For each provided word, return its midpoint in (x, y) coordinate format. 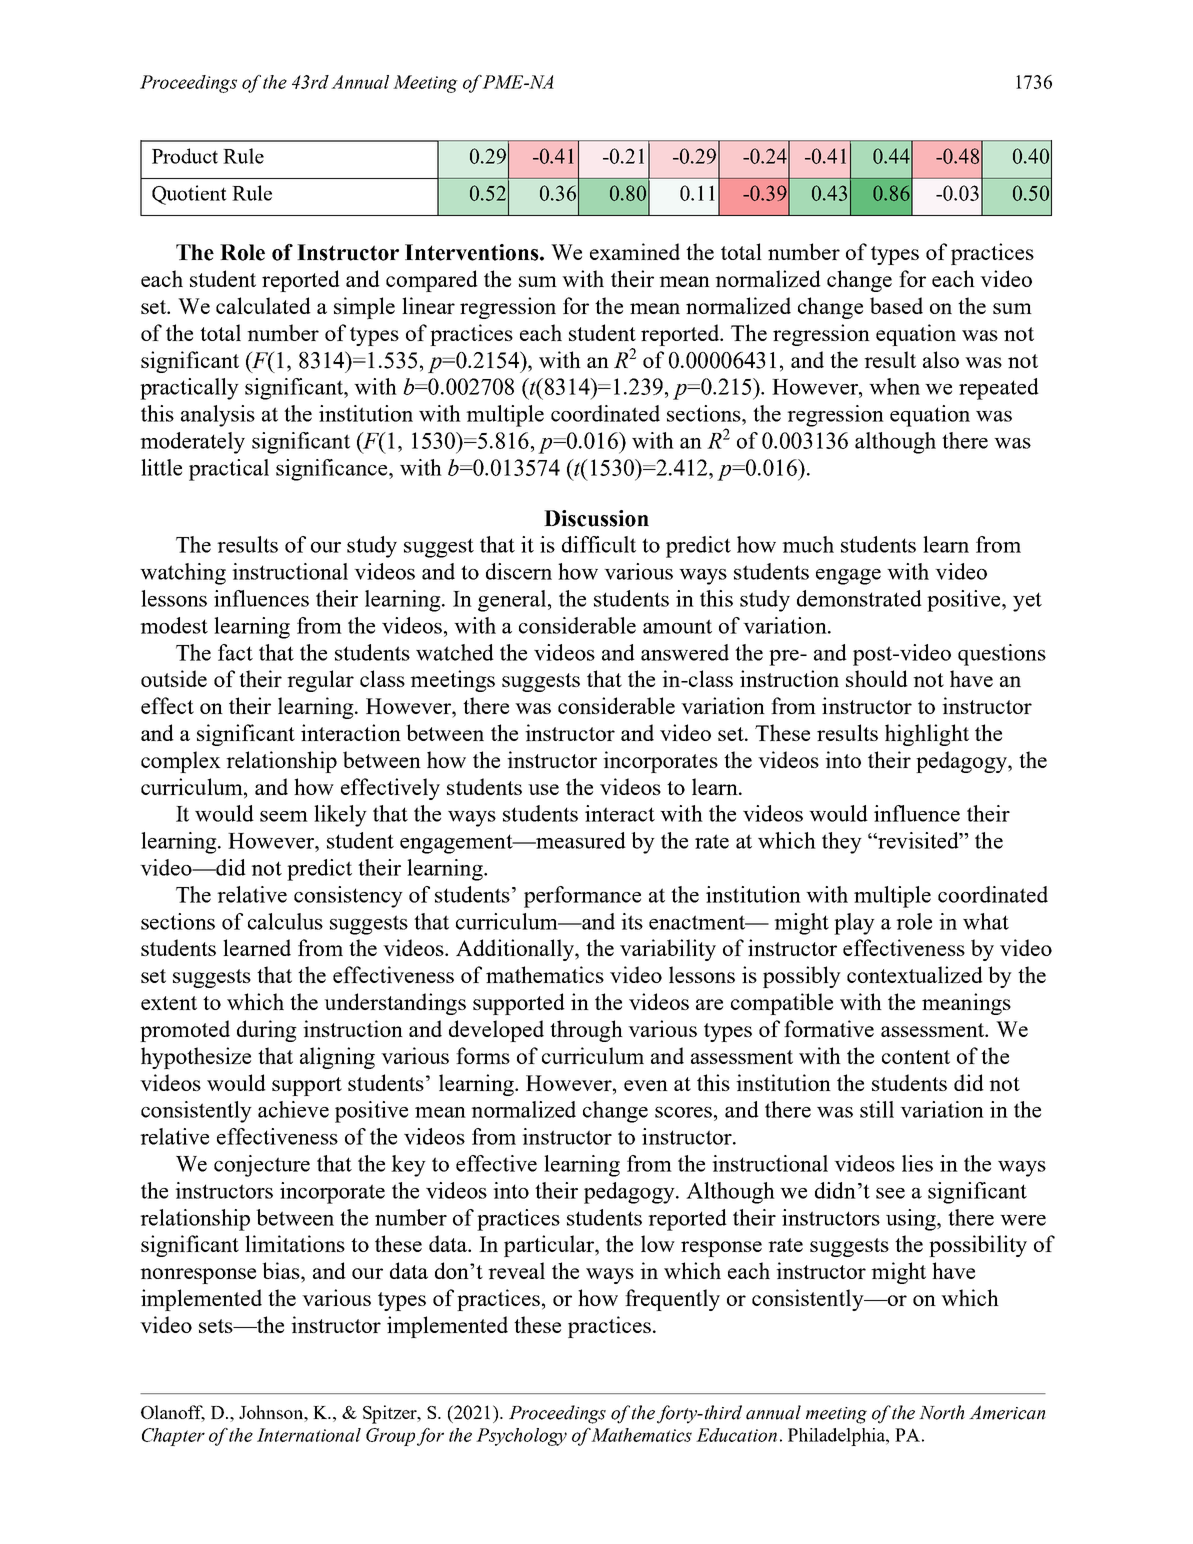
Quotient (189, 195)
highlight (927, 735)
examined (635, 251)
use (543, 789)
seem (284, 816)
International (309, 1435)
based (896, 305)
